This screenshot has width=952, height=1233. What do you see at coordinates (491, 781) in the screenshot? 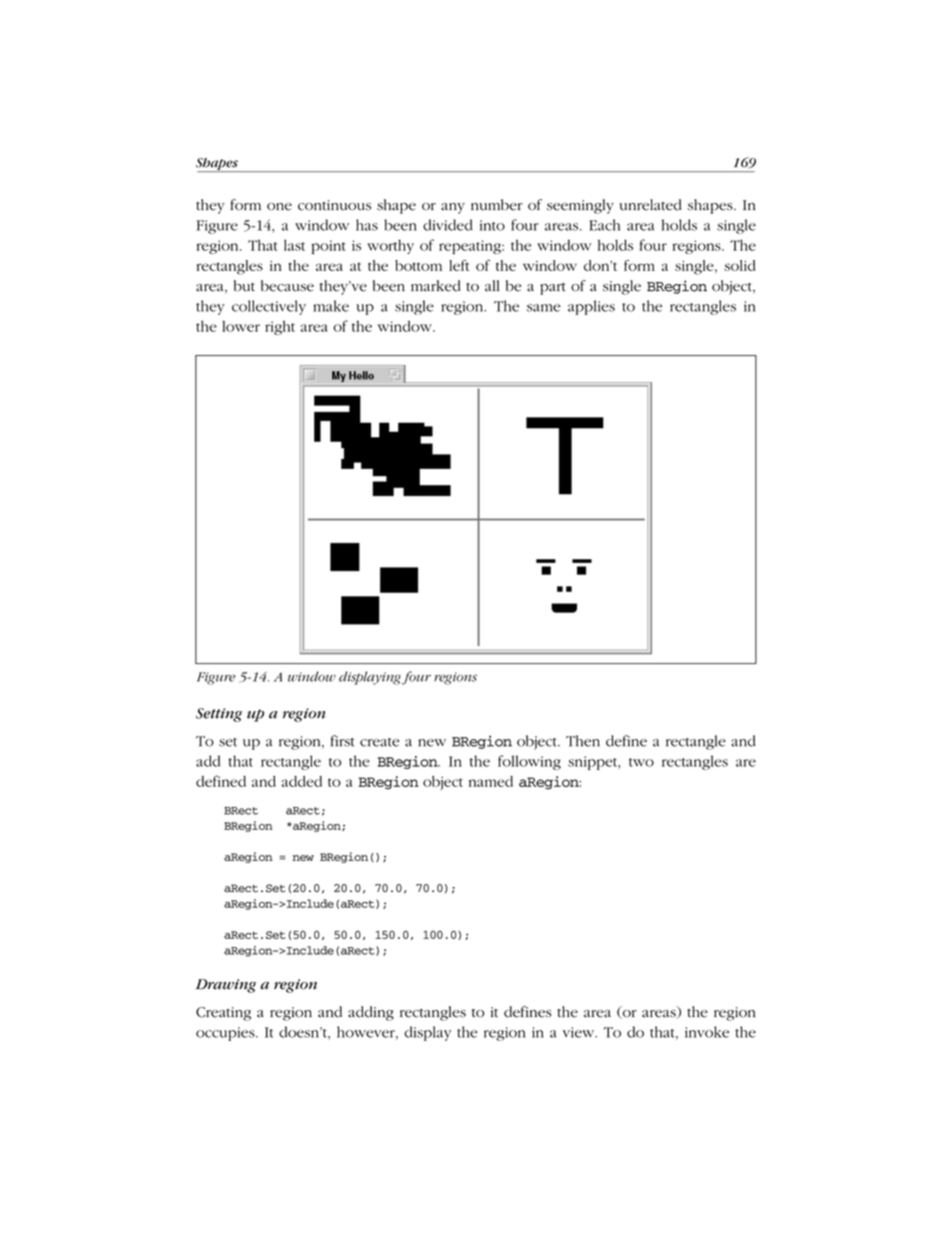
I see `named` at bounding box center [491, 781].
